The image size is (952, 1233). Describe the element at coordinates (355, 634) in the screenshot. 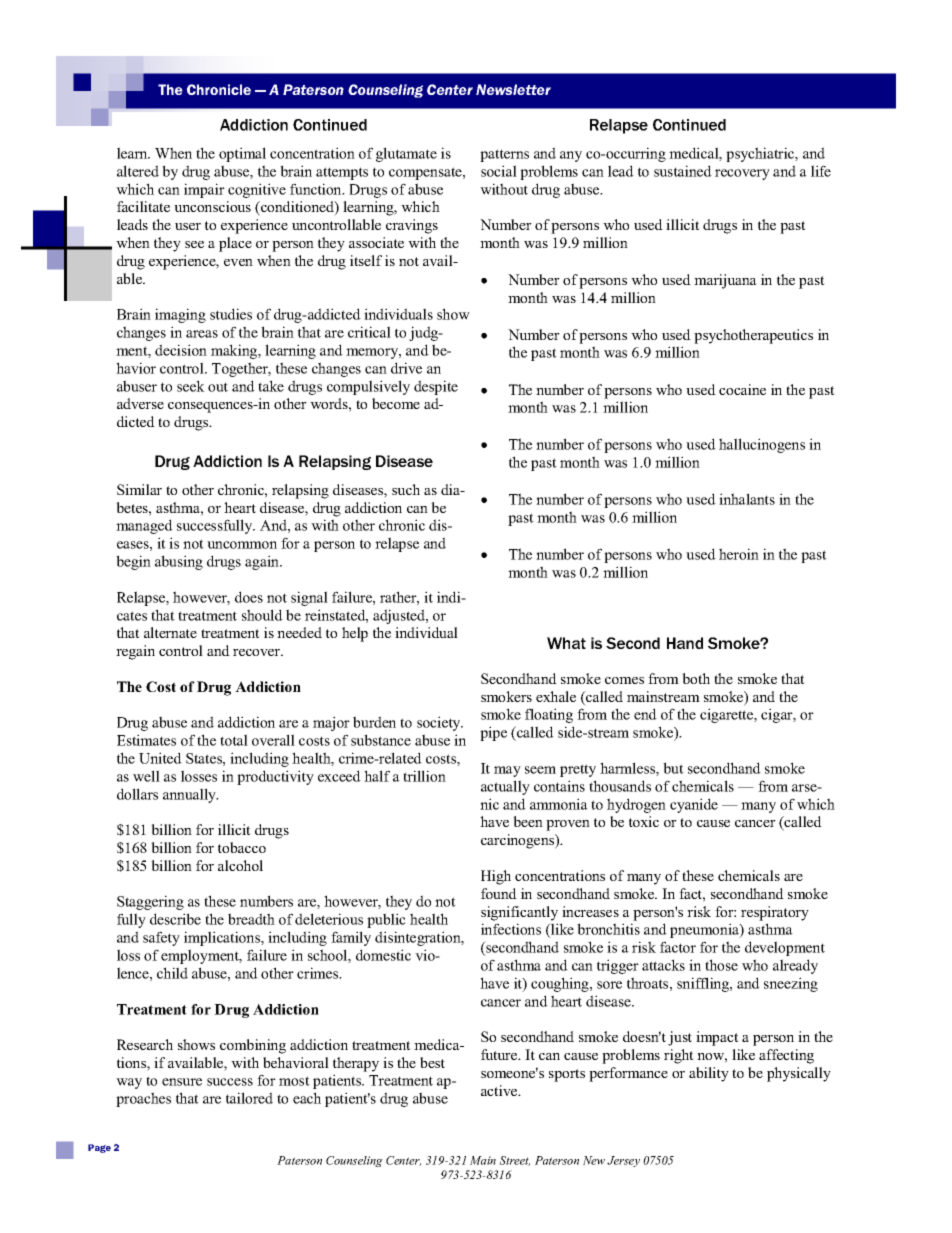

I see `help` at that location.
